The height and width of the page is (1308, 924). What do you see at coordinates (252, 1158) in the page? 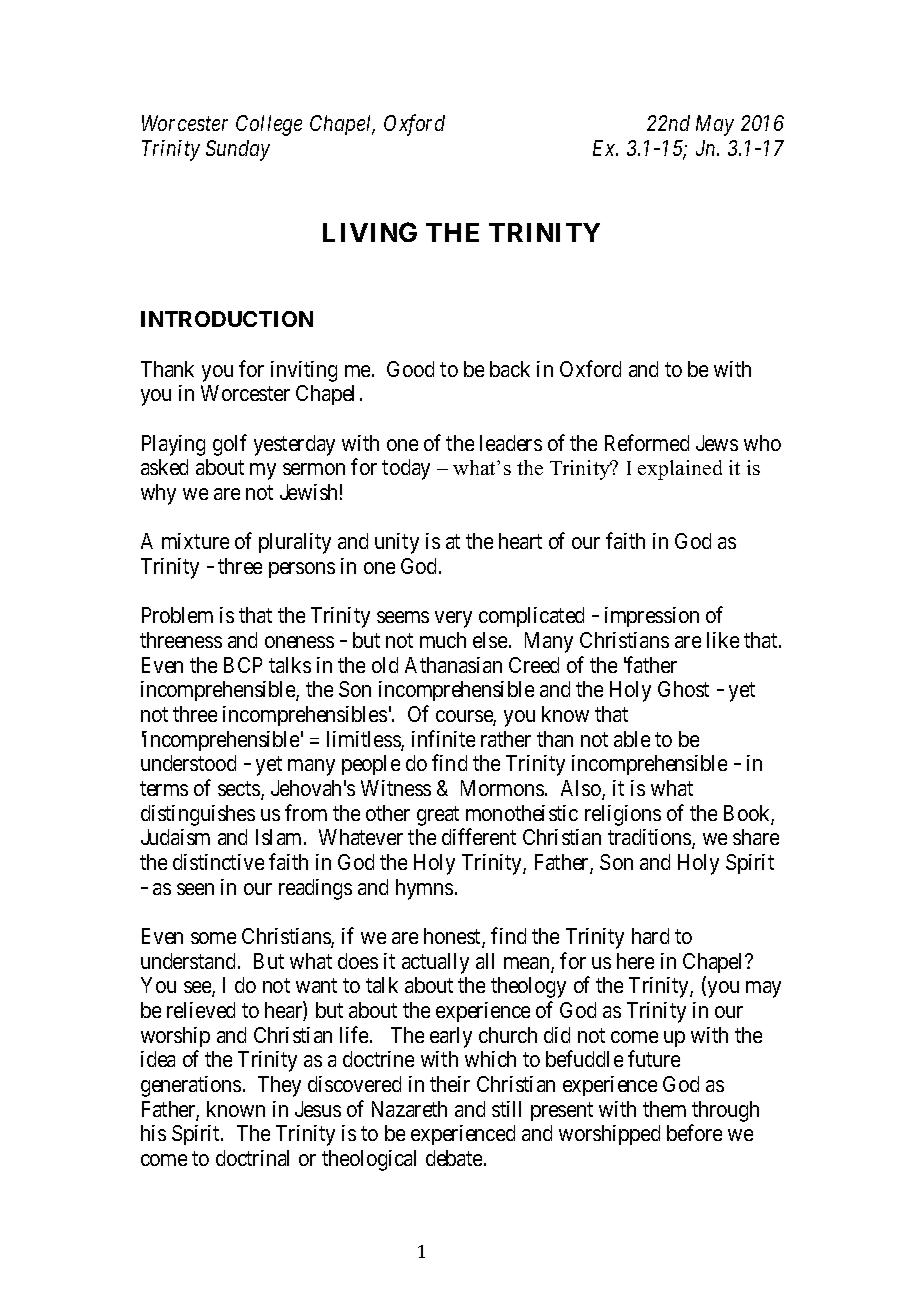
I see `doctrinal` at bounding box center [252, 1158].
